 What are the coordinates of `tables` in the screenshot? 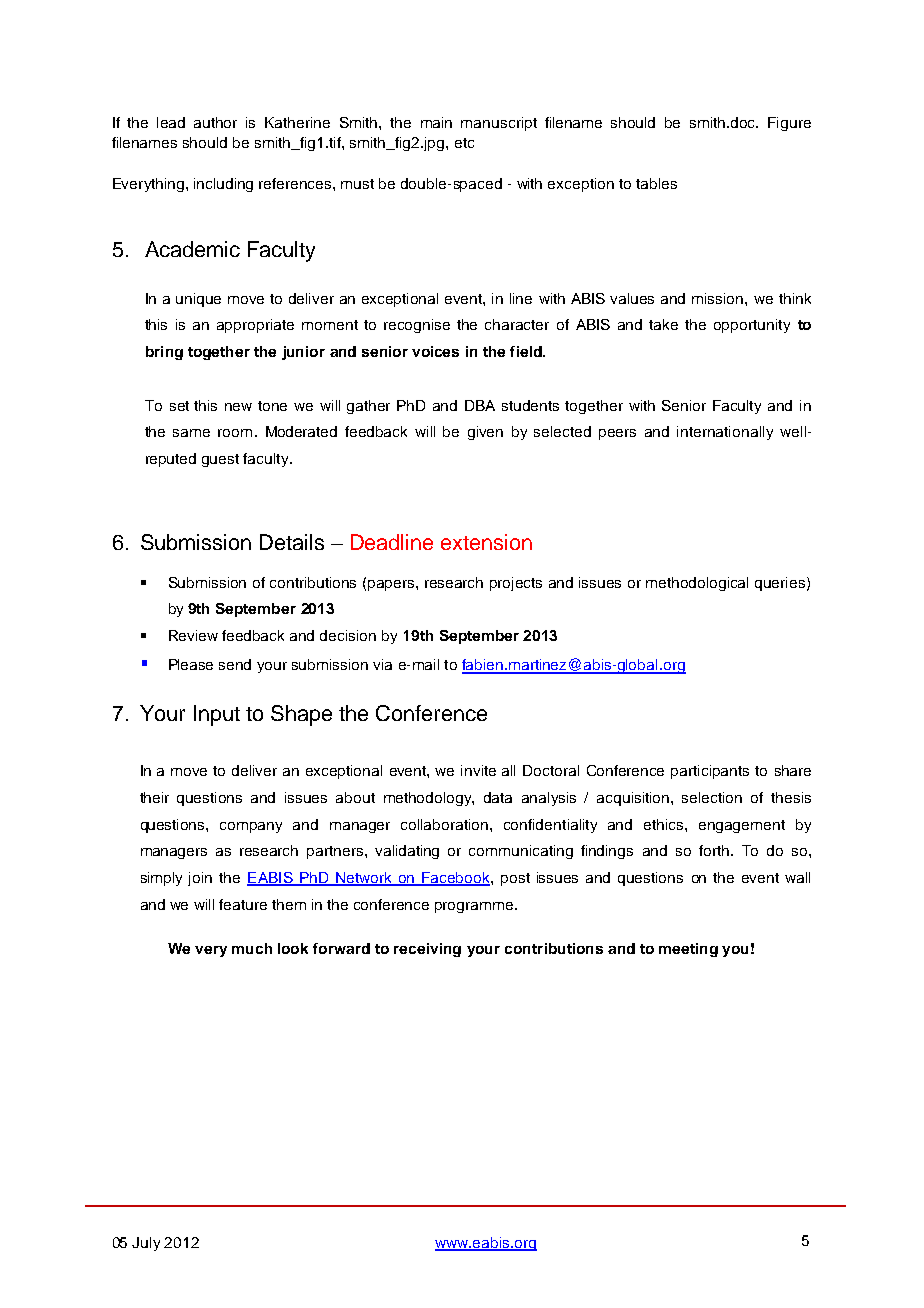 It's located at (656, 183).
